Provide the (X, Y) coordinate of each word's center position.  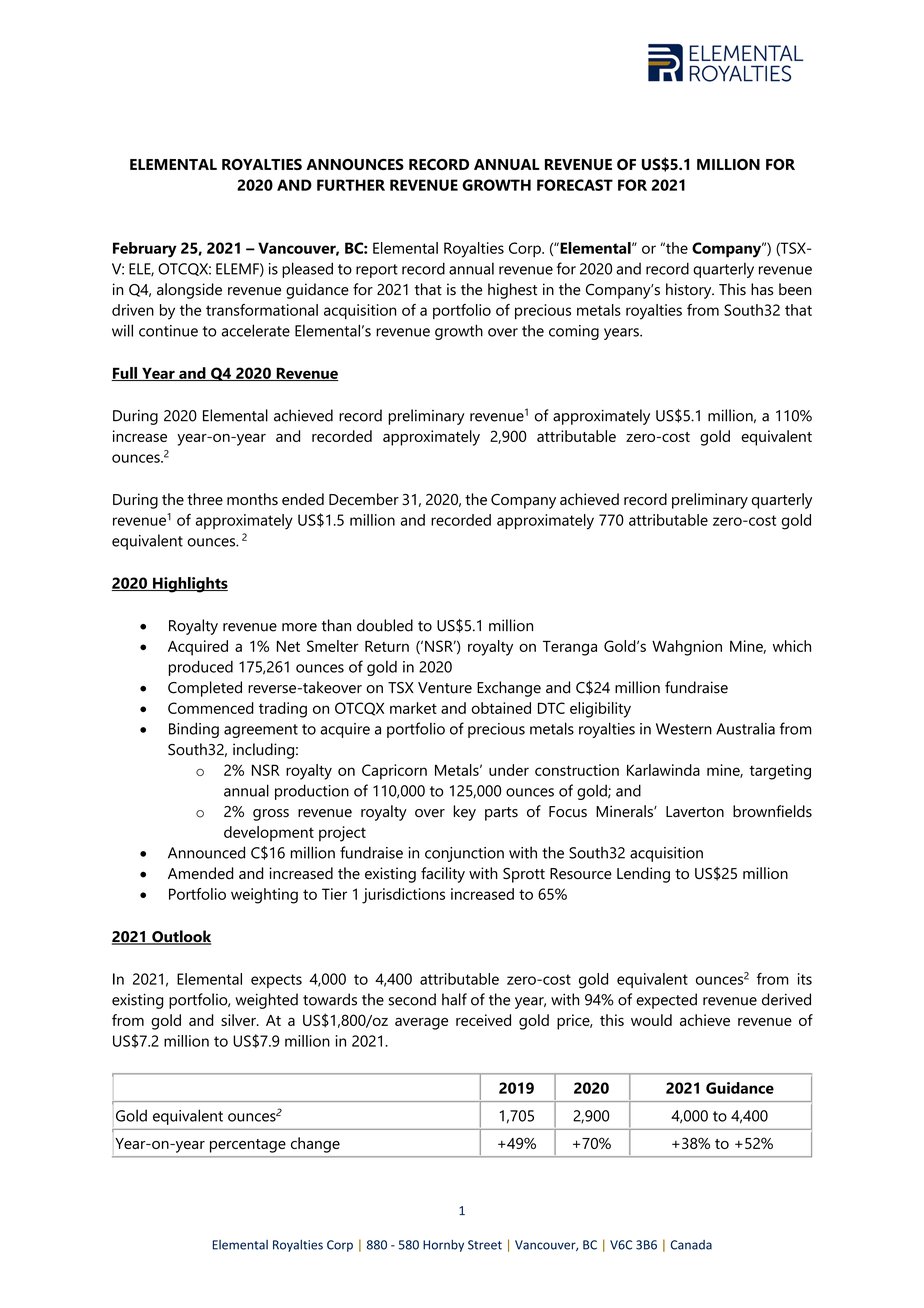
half (454, 999)
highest (512, 291)
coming (574, 332)
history (690, 291)
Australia (745, 728)
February (145, 250)
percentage (248, 1146)
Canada (691, 1245)
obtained (501, 708)
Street (485, 1245)
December (364, 499)
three (205, 499)
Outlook (180, 937)
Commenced (211, 708)
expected (666, 1001)
